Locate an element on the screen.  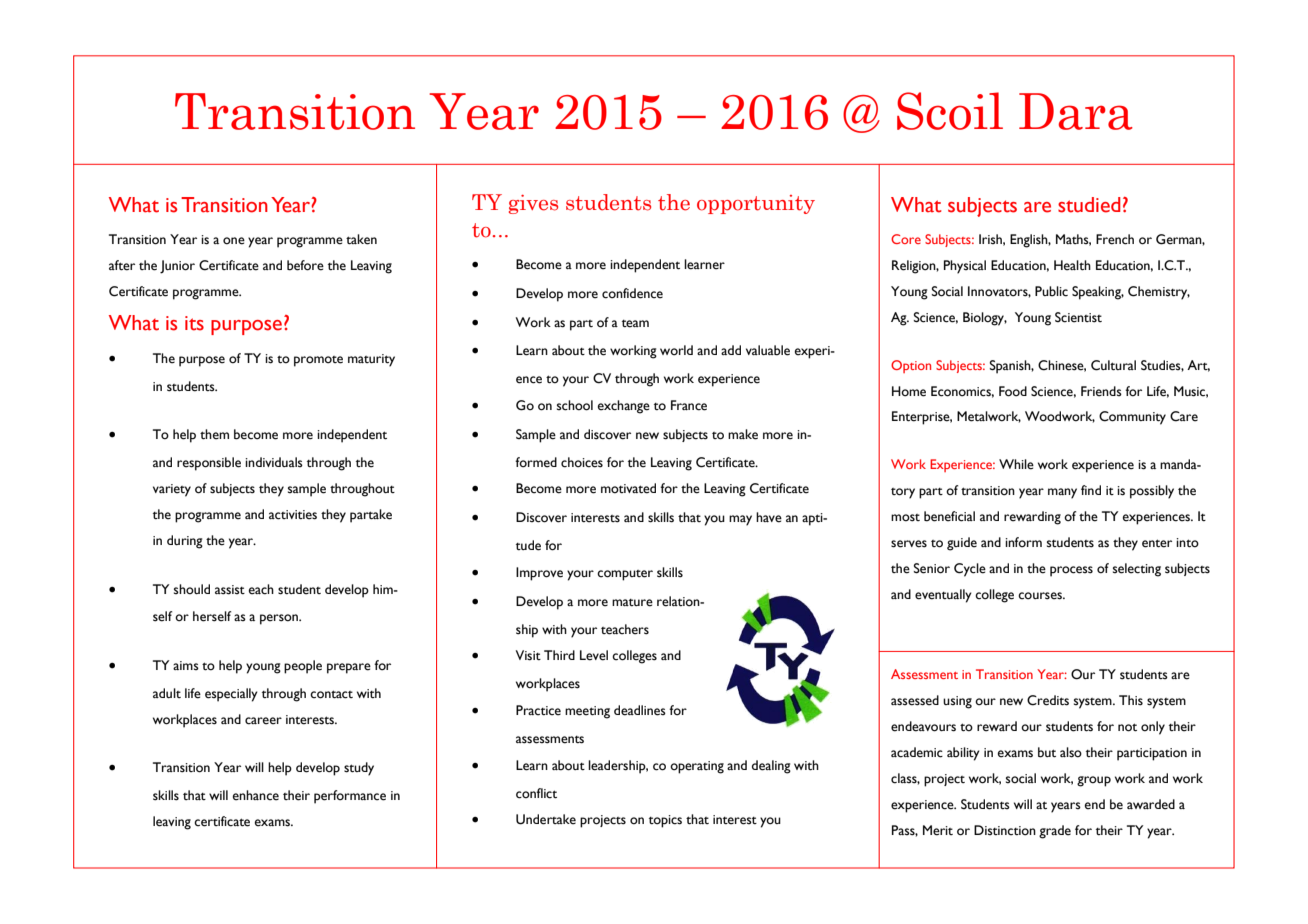
motivated is located at coordinates (628, 488).
